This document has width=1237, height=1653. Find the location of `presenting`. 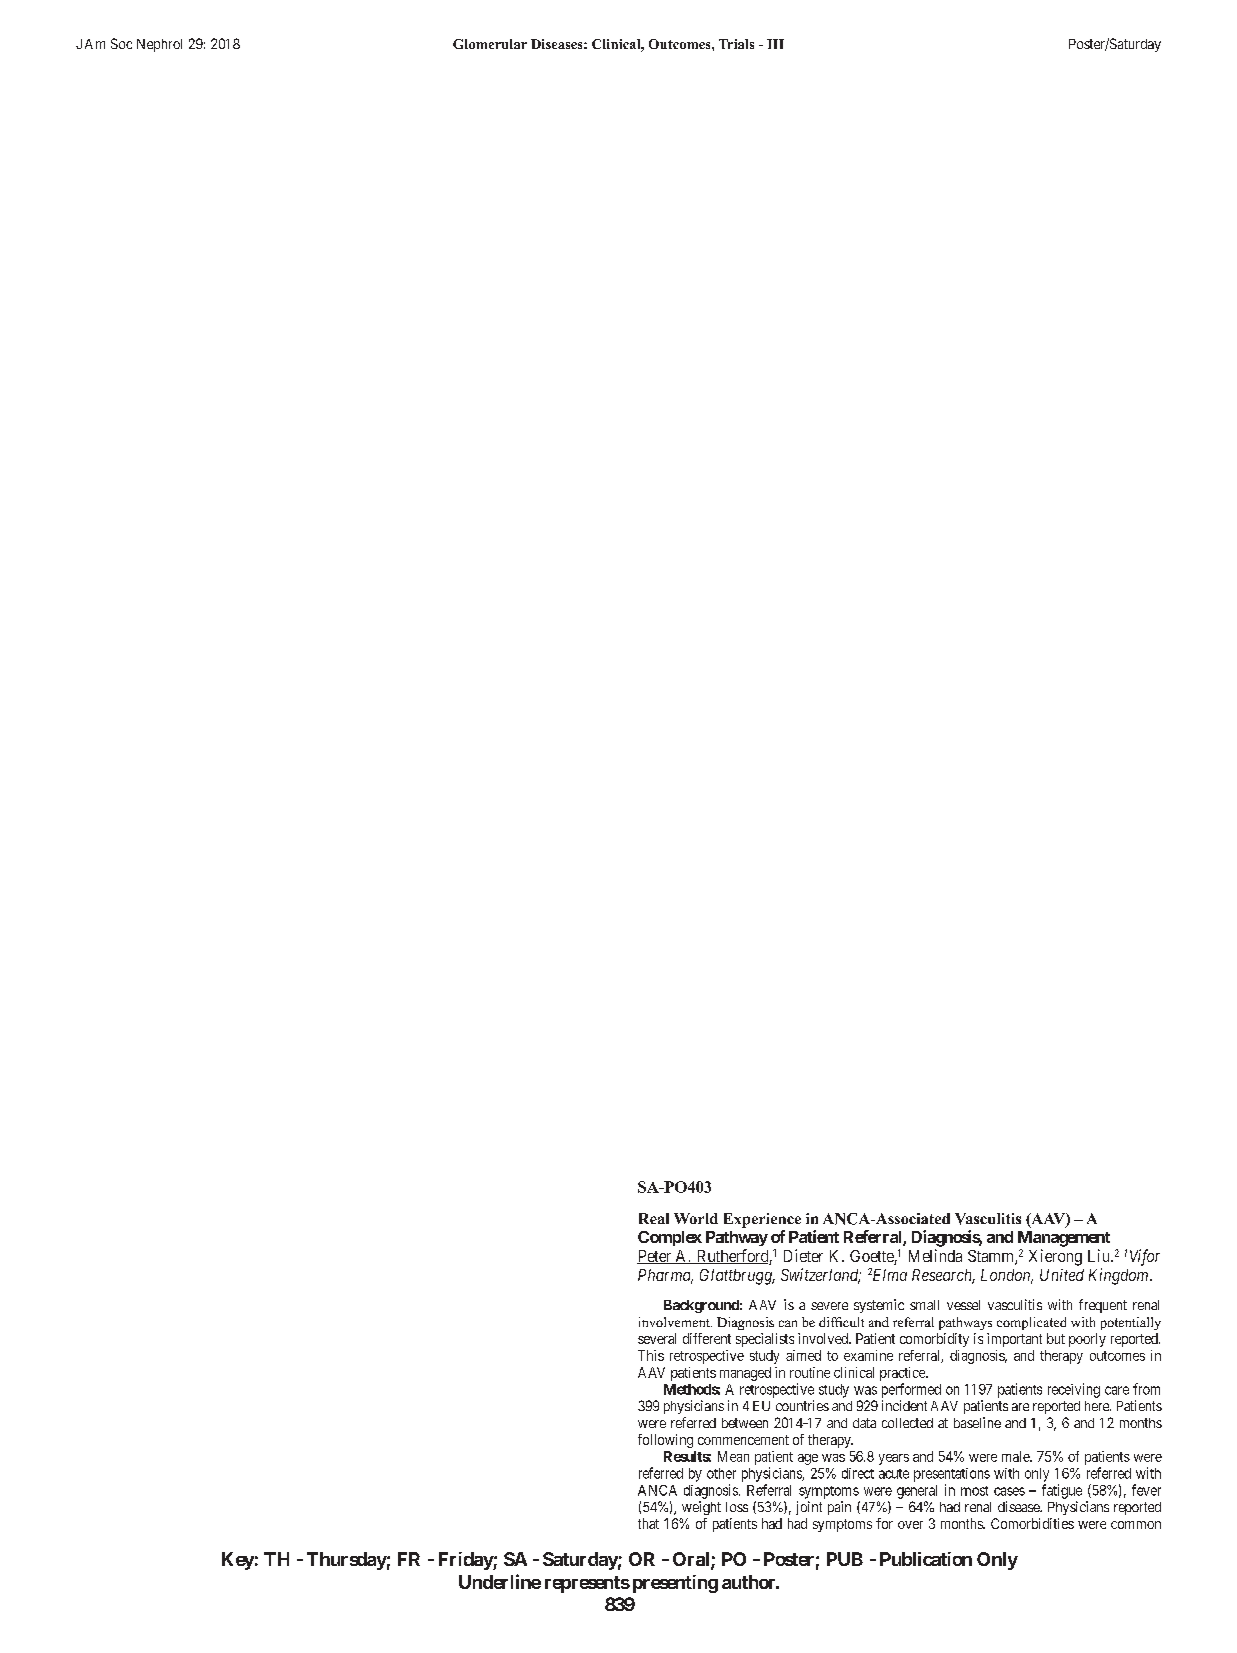

presenting is located at coordinates (675, 1584).
